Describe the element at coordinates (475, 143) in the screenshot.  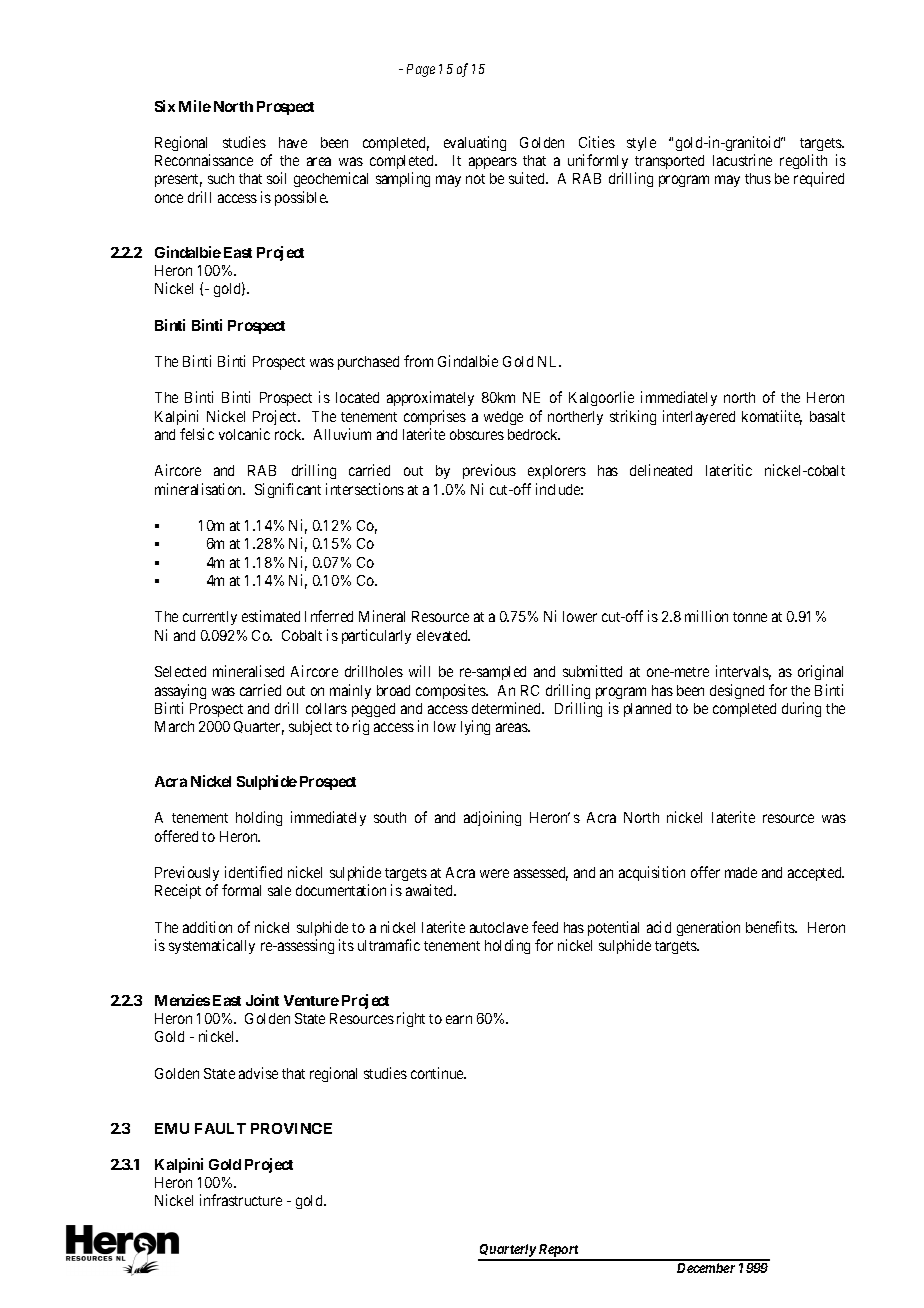
I see `evaluating` at that location.
